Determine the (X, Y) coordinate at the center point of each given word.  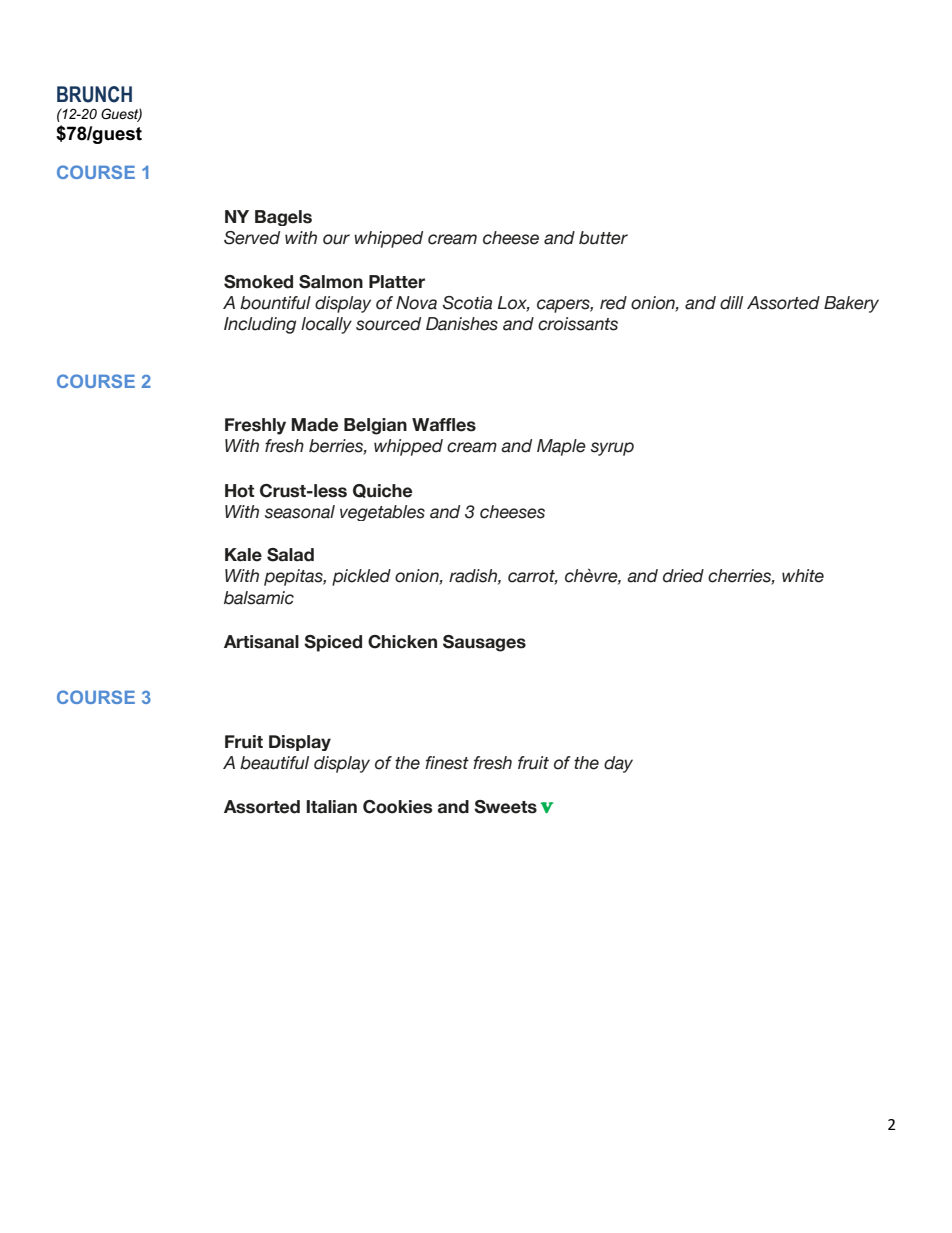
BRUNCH (94, 94)
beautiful (274, 763)
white (803, 576)
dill (731, 303)
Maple (561, 447)
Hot (239, 491)
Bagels (283, 218)
